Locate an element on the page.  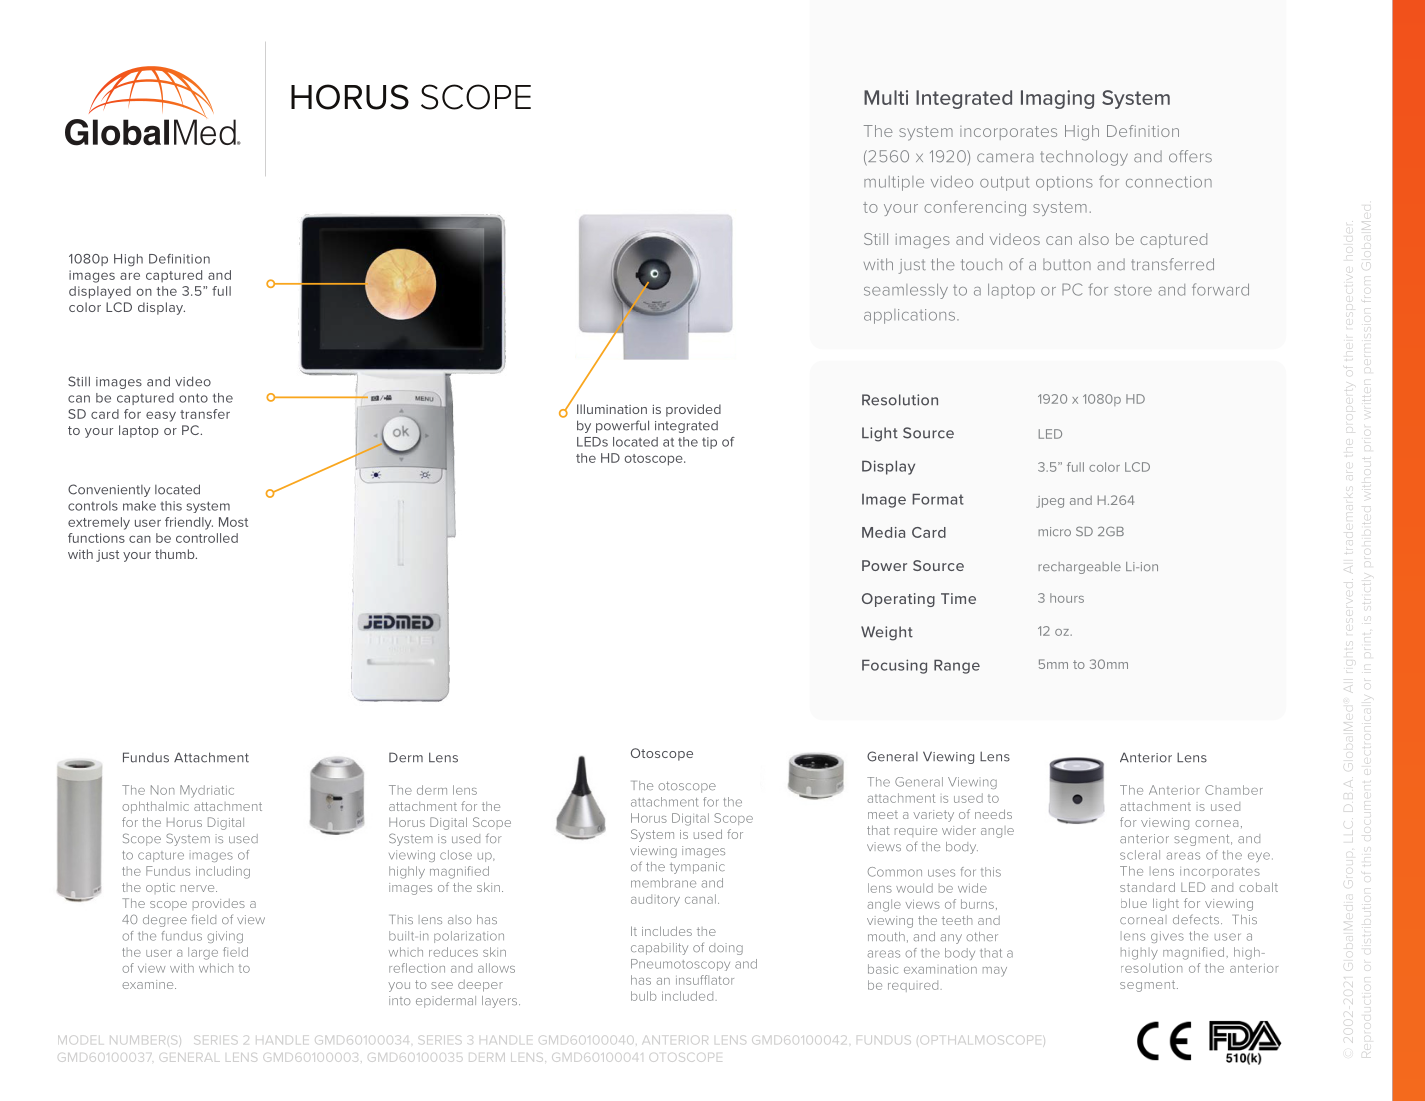
hours is located at coordinates (1067, 598).
